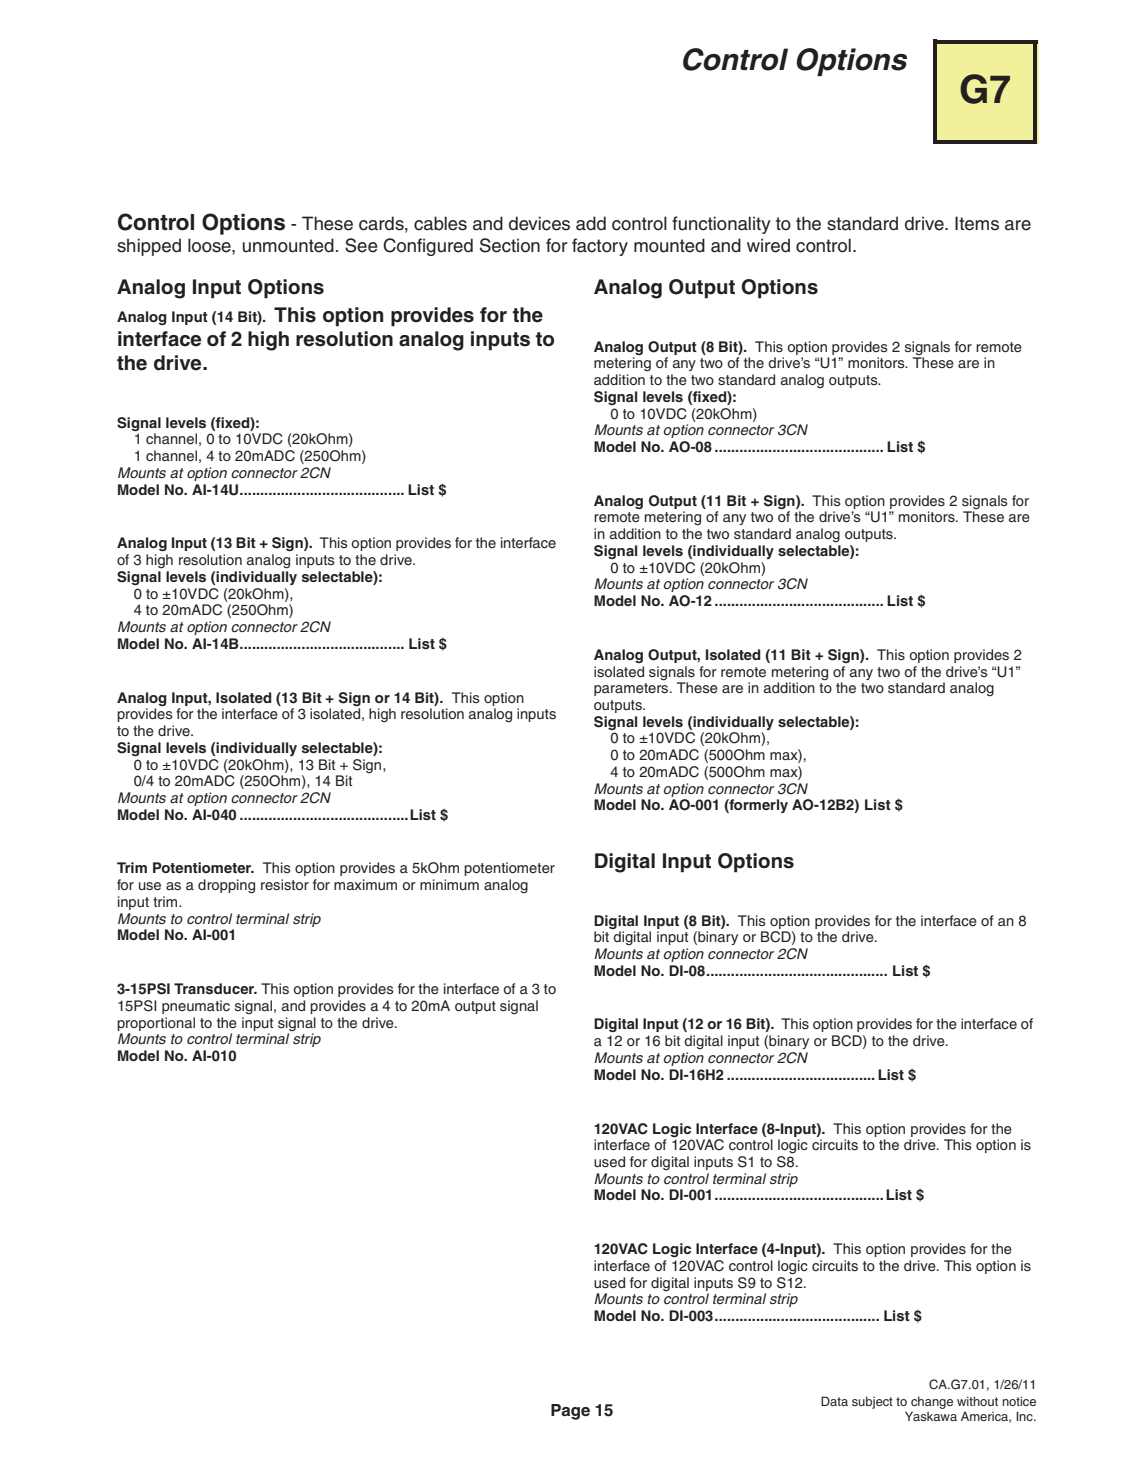 The image size is (1137, 1471). What do you see at coordinates (365, 884) in the image?
I see `maximum` at bounding box center [365, 884].
